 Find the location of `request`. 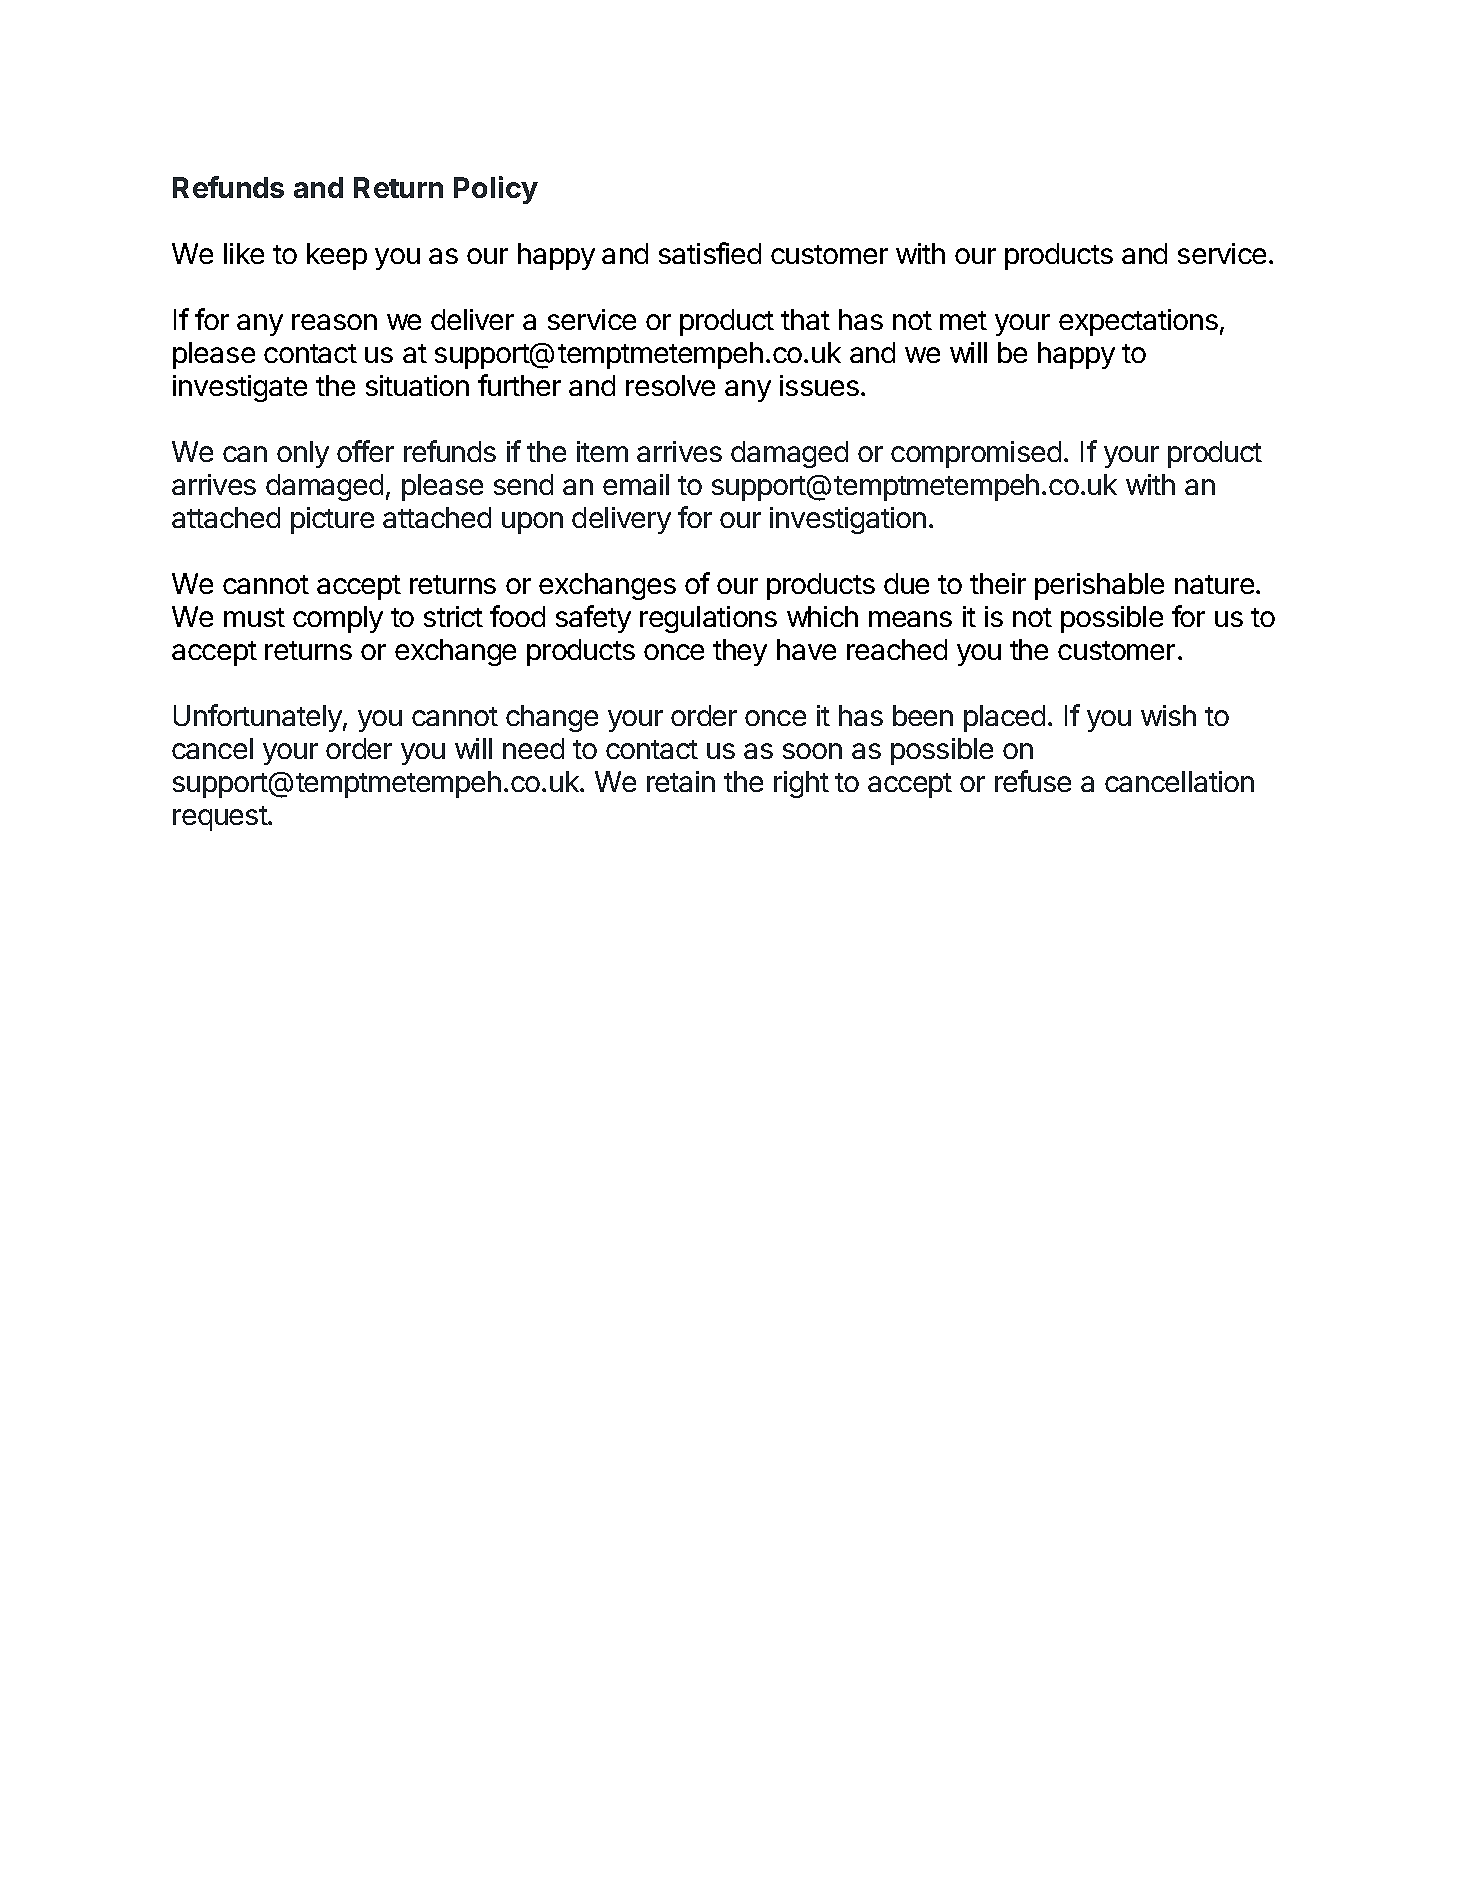

request is located at coordinates (221, 818).
